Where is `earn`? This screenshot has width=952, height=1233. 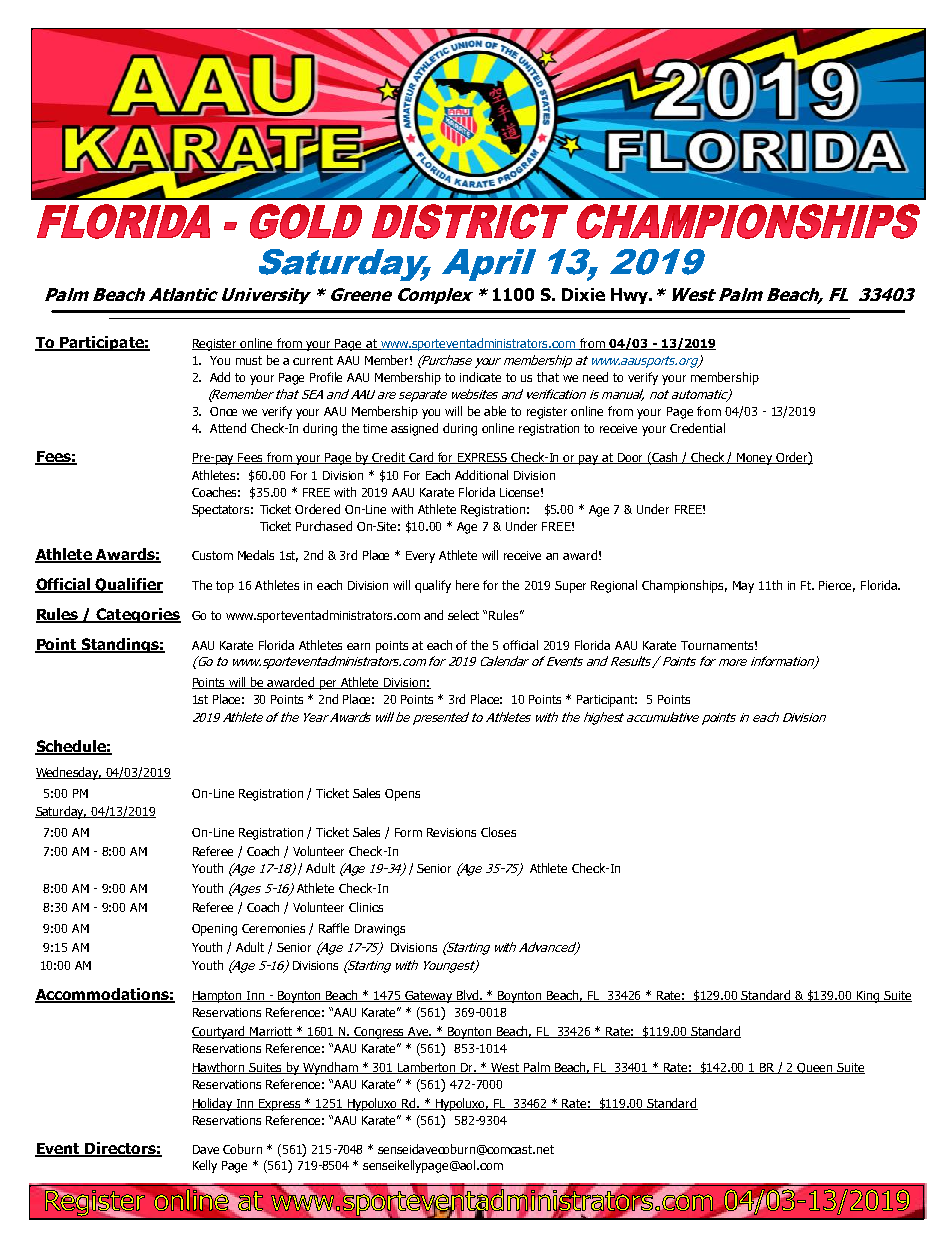 earn is located at coordinates (358, 646).
